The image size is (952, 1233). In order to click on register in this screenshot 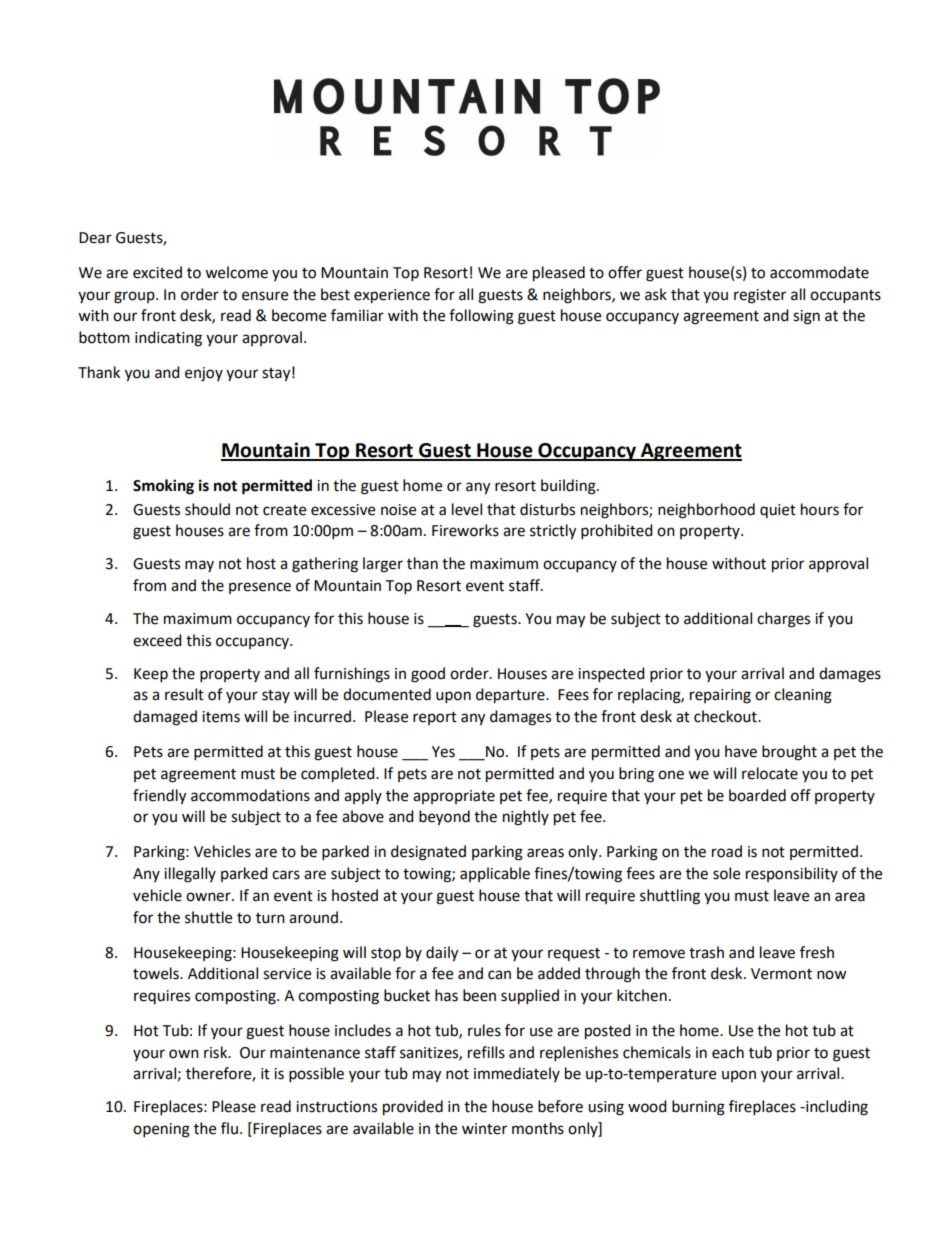, I will do `click(760, 296)`.
